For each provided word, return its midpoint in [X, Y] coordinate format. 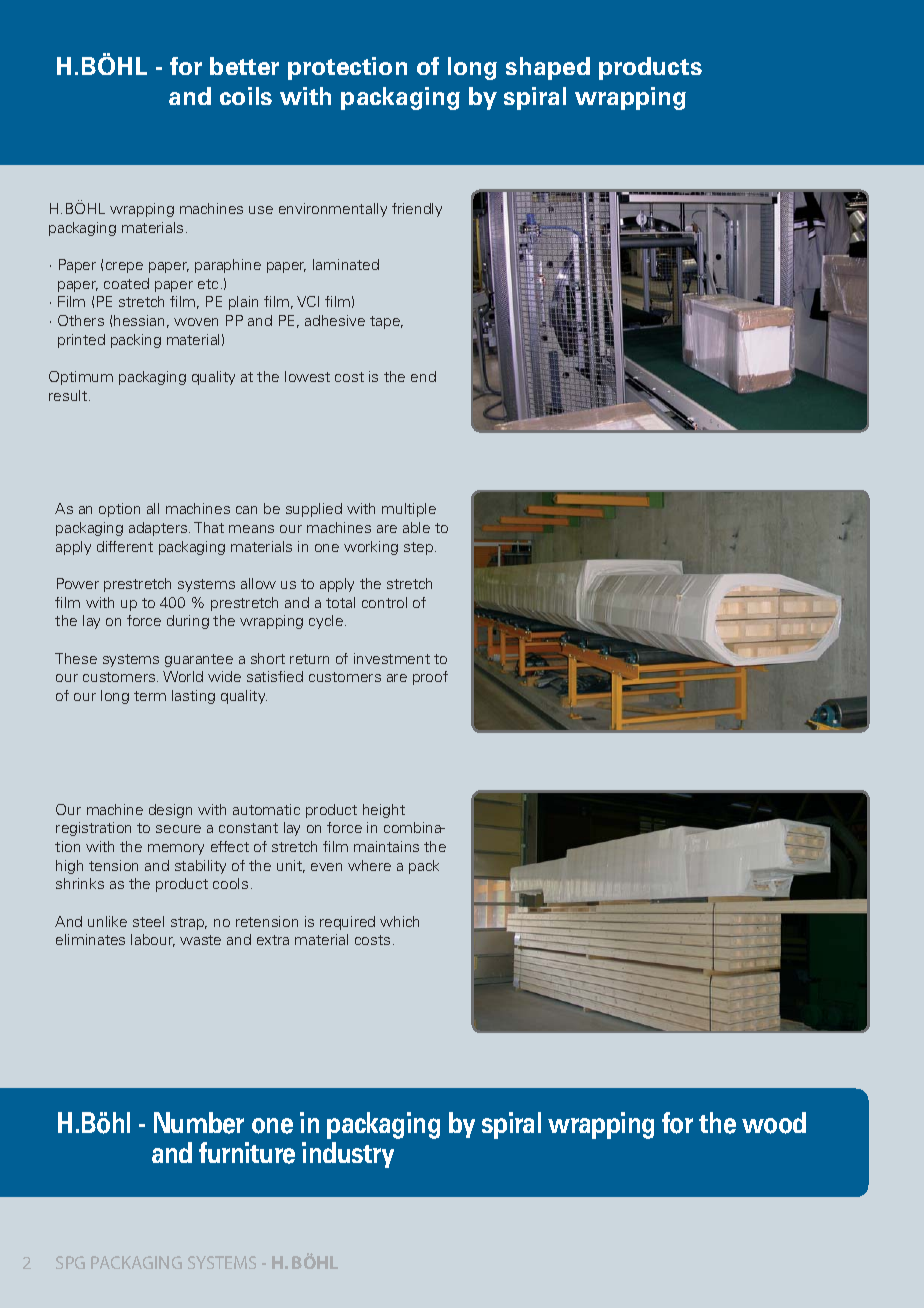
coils [246, 96]
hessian [139, 320]
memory [176, 849]
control [384, 602]
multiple [409, 510]
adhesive [335, 320]
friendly [417, 210]
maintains [386, 846]
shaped [548, 68]
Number [199, 1123]
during [188, 622]
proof [430, 678]
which [399, 921]
